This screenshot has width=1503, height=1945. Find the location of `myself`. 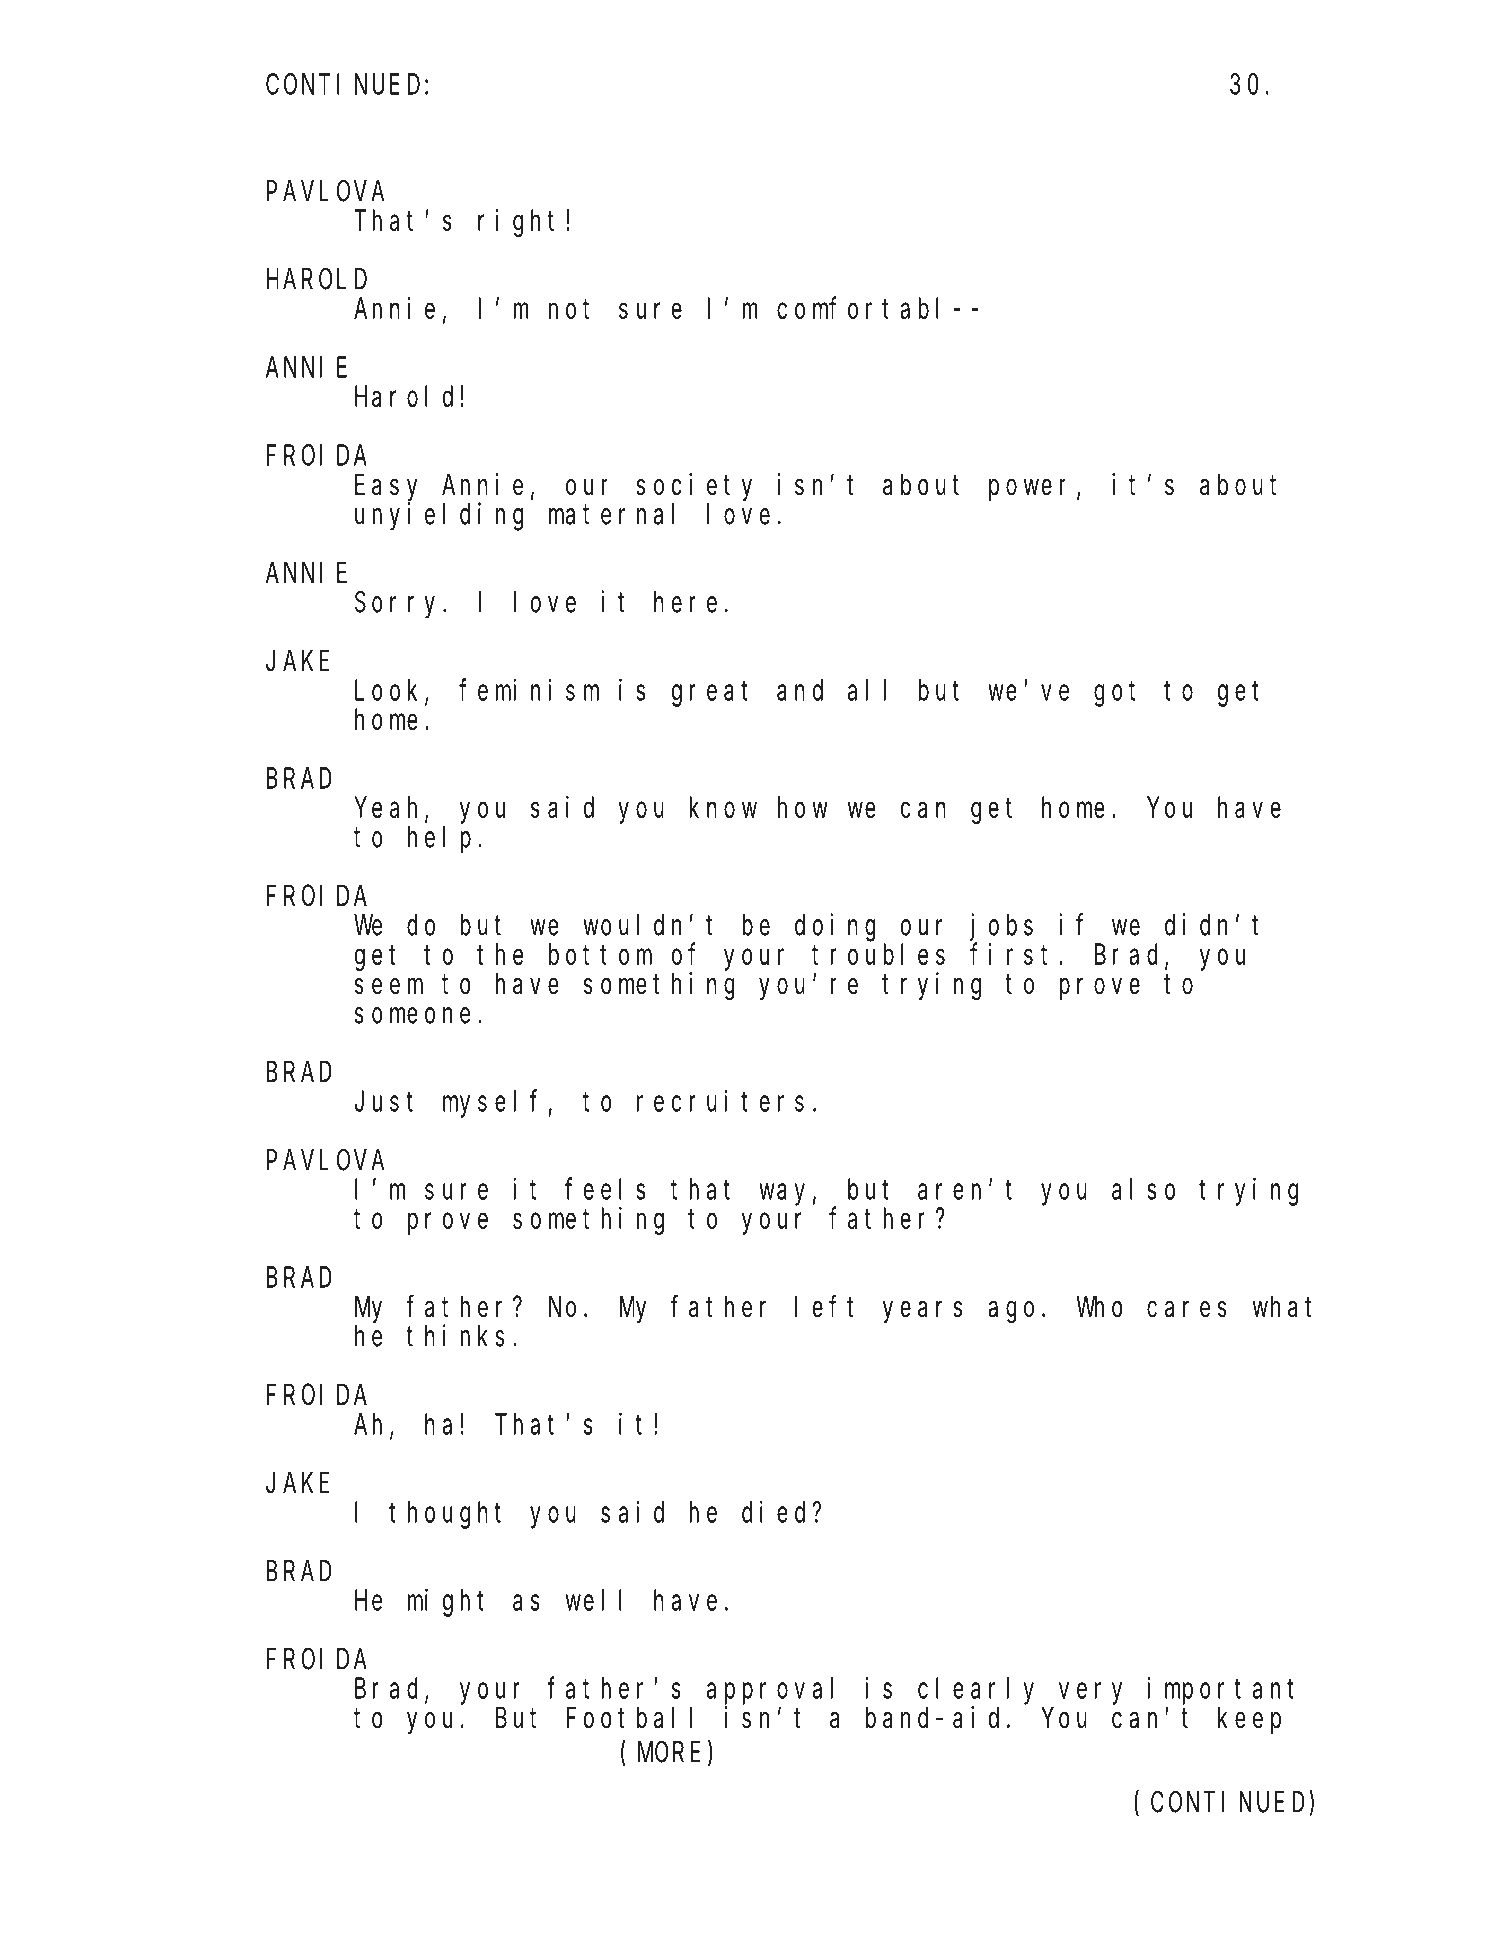

myself is located at coordinates (490, 1104).
